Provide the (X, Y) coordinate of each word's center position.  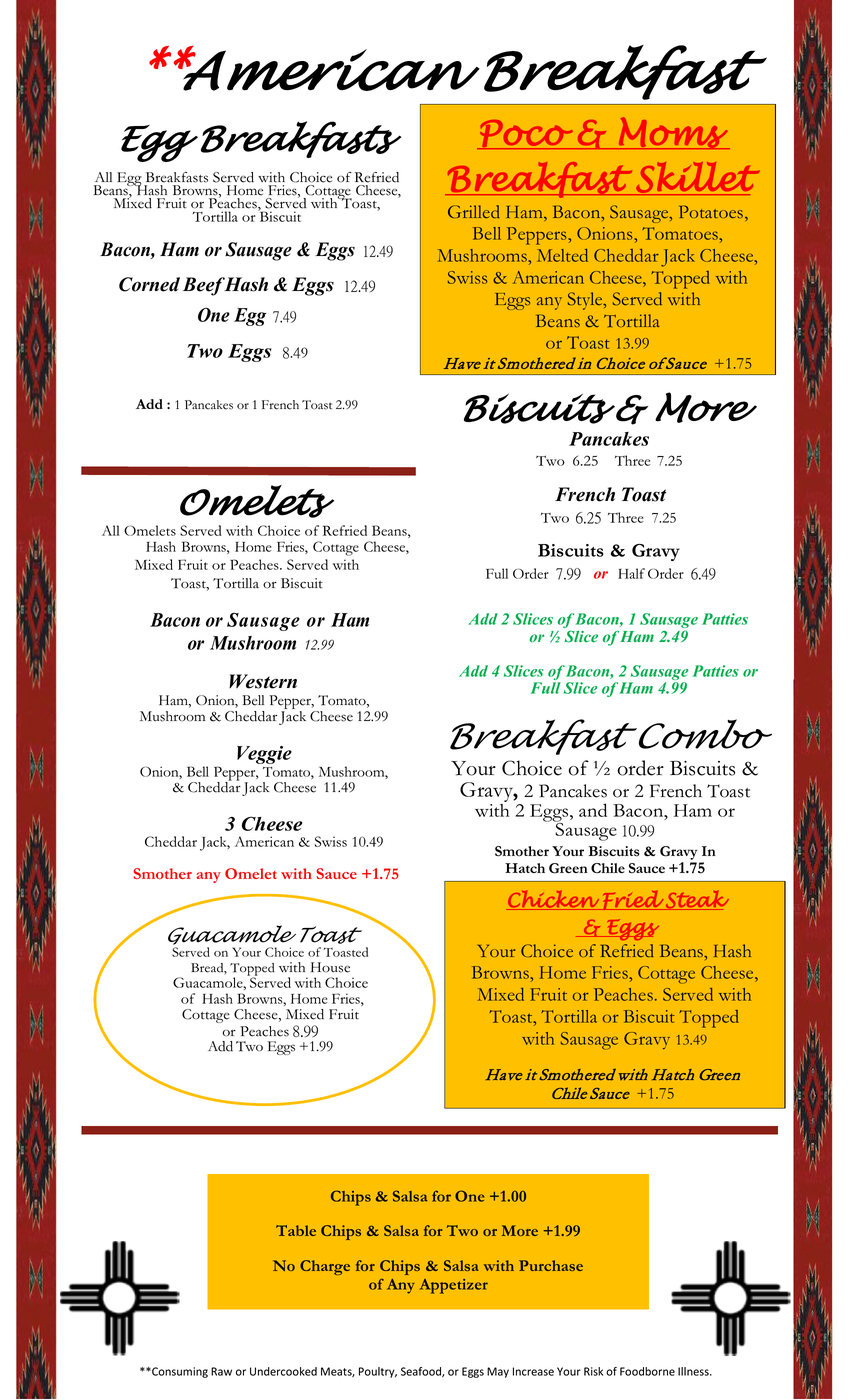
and (593, 810)
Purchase (551, 1265)
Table (296, 1230)
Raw (221, 1371)
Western (263, 681)
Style (586, 301)
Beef (205, 286)
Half (631, 573)
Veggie (264, 755)
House (330, 967)
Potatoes (712, 213)
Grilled (474, 212)
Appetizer (454, 1286)
